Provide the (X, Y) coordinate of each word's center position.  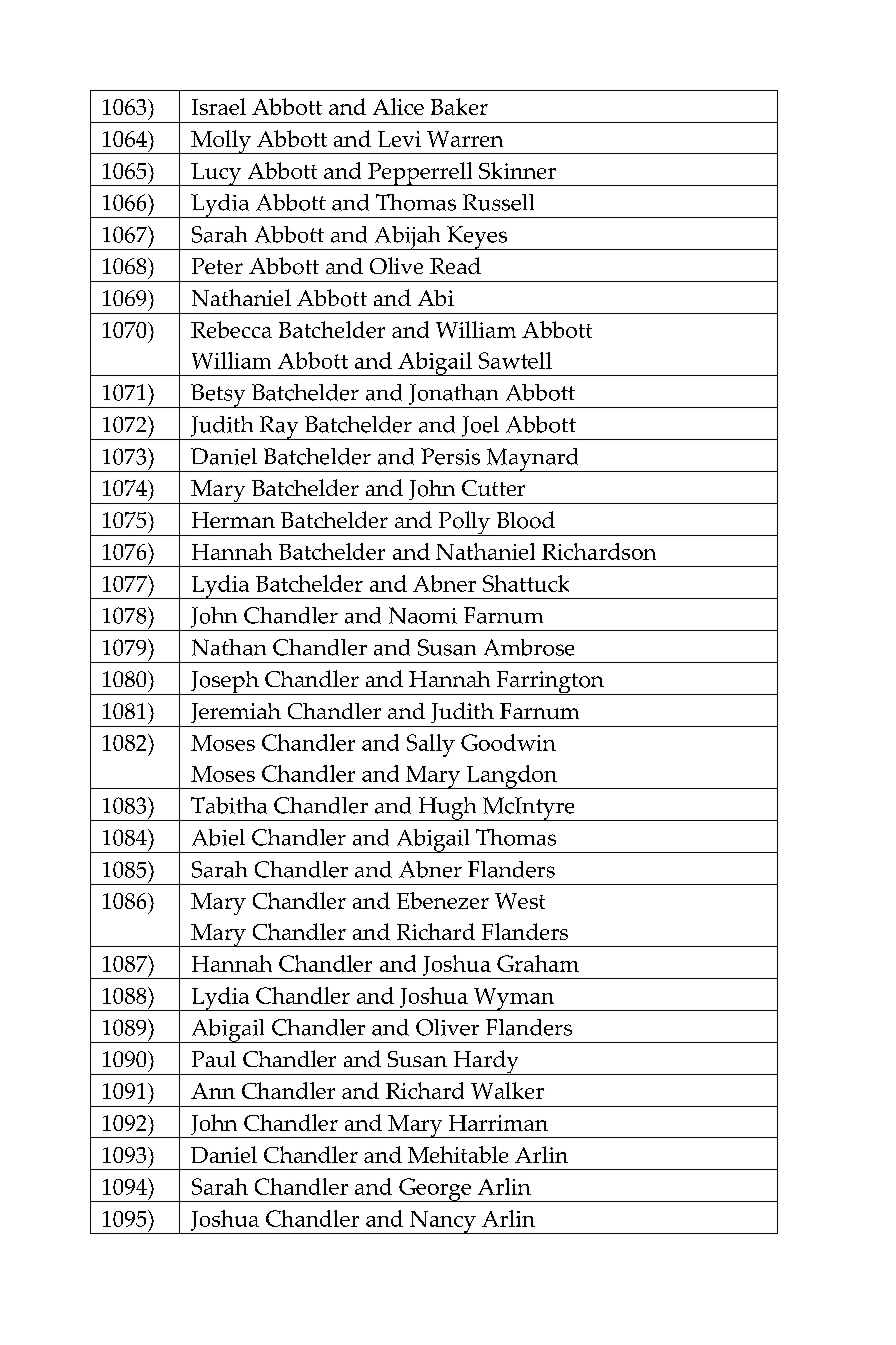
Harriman (498, 1123)
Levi (399, 139)
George (435, 1190)
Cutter (493, 488)
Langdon (511, 777)
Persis (450, 456)
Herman (233, 520)
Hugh (447, 809)
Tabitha (229, 805)
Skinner (517, 170)
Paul (214, 1059)
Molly (221, 142)
